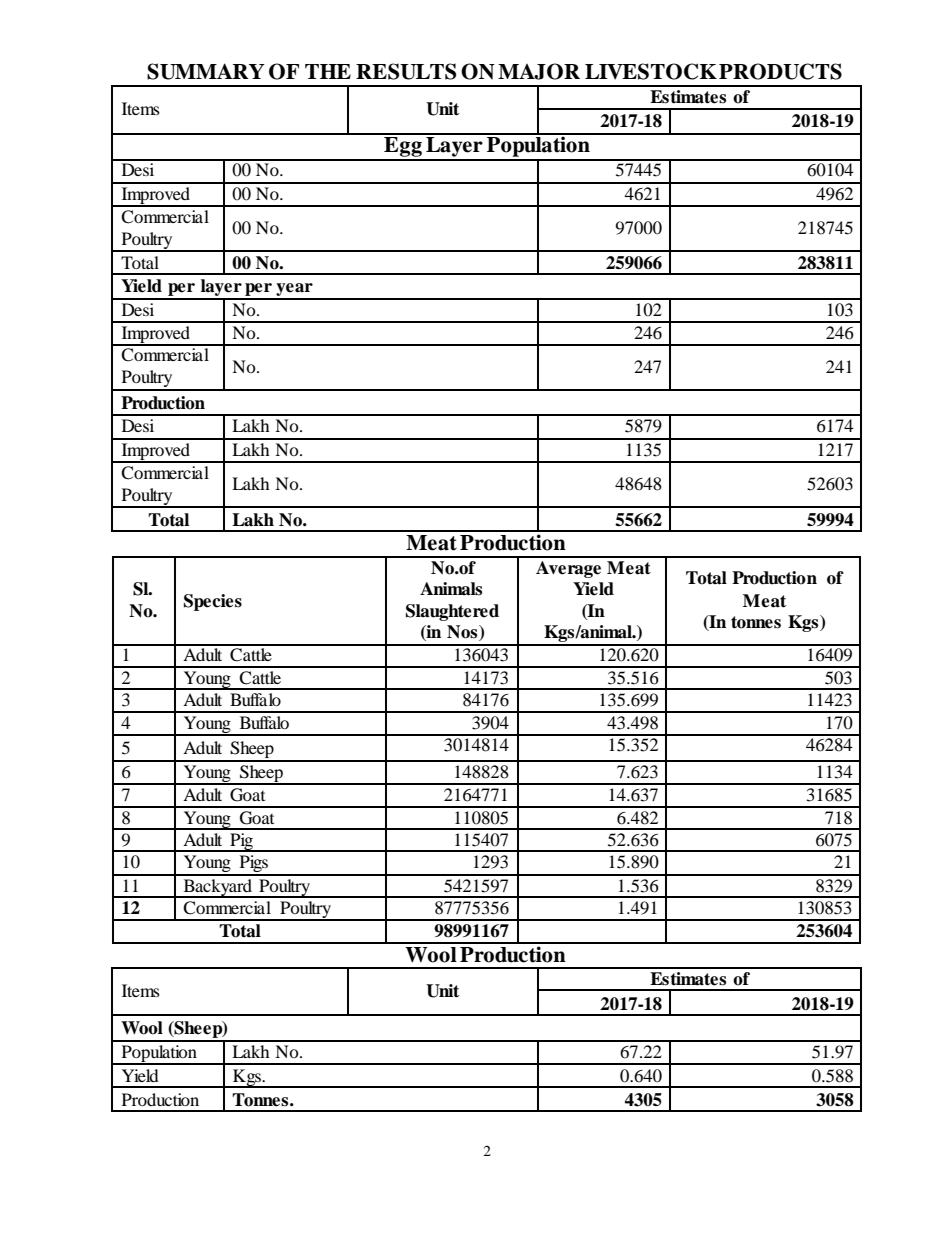 The image size is (952, 1233). What do you see at coordinates (452, 612) in the document?
I see `Slaughtered` at bounding box center [452, 612].
